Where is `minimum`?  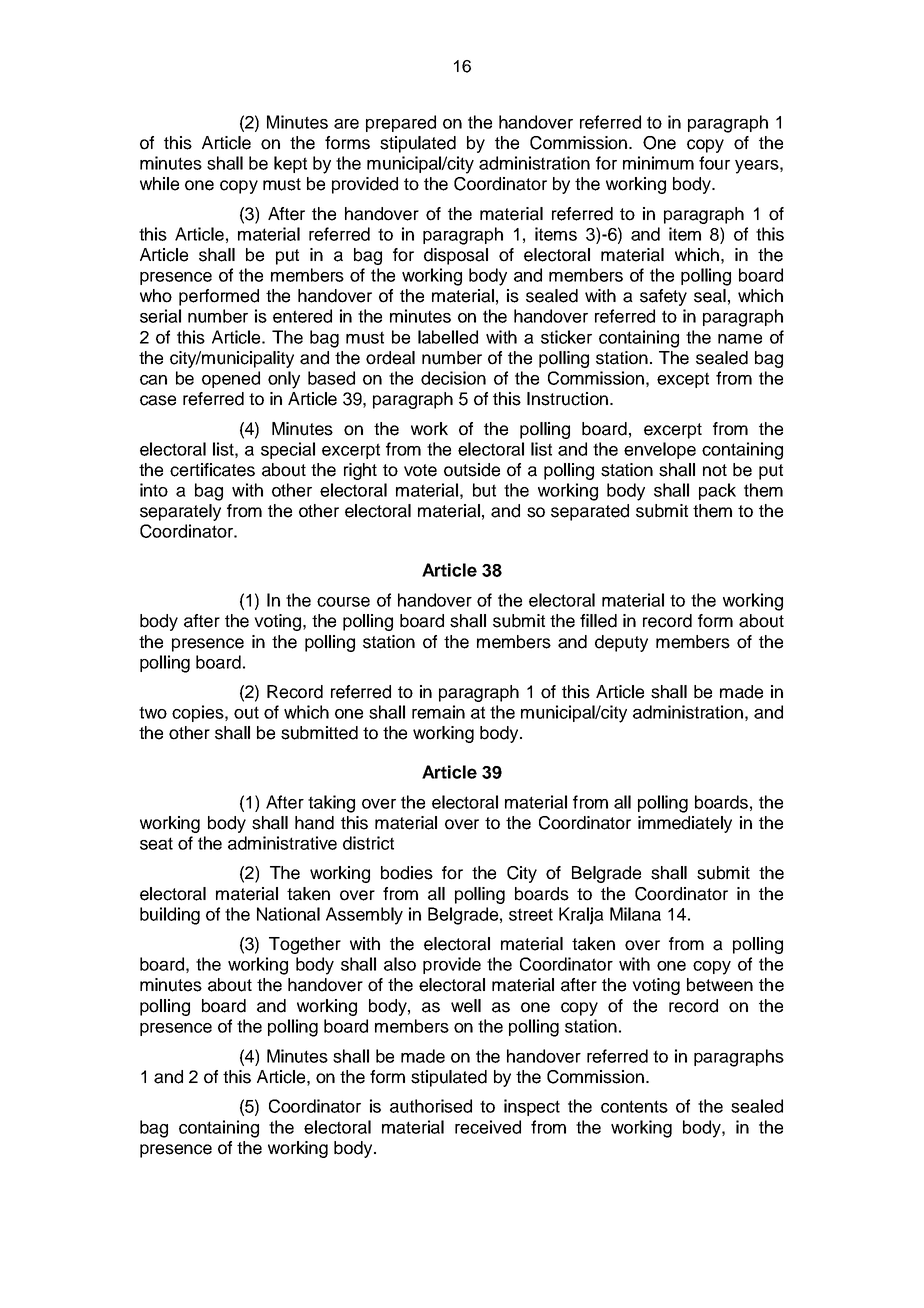
minimum is located at coordinates (658, 163).
